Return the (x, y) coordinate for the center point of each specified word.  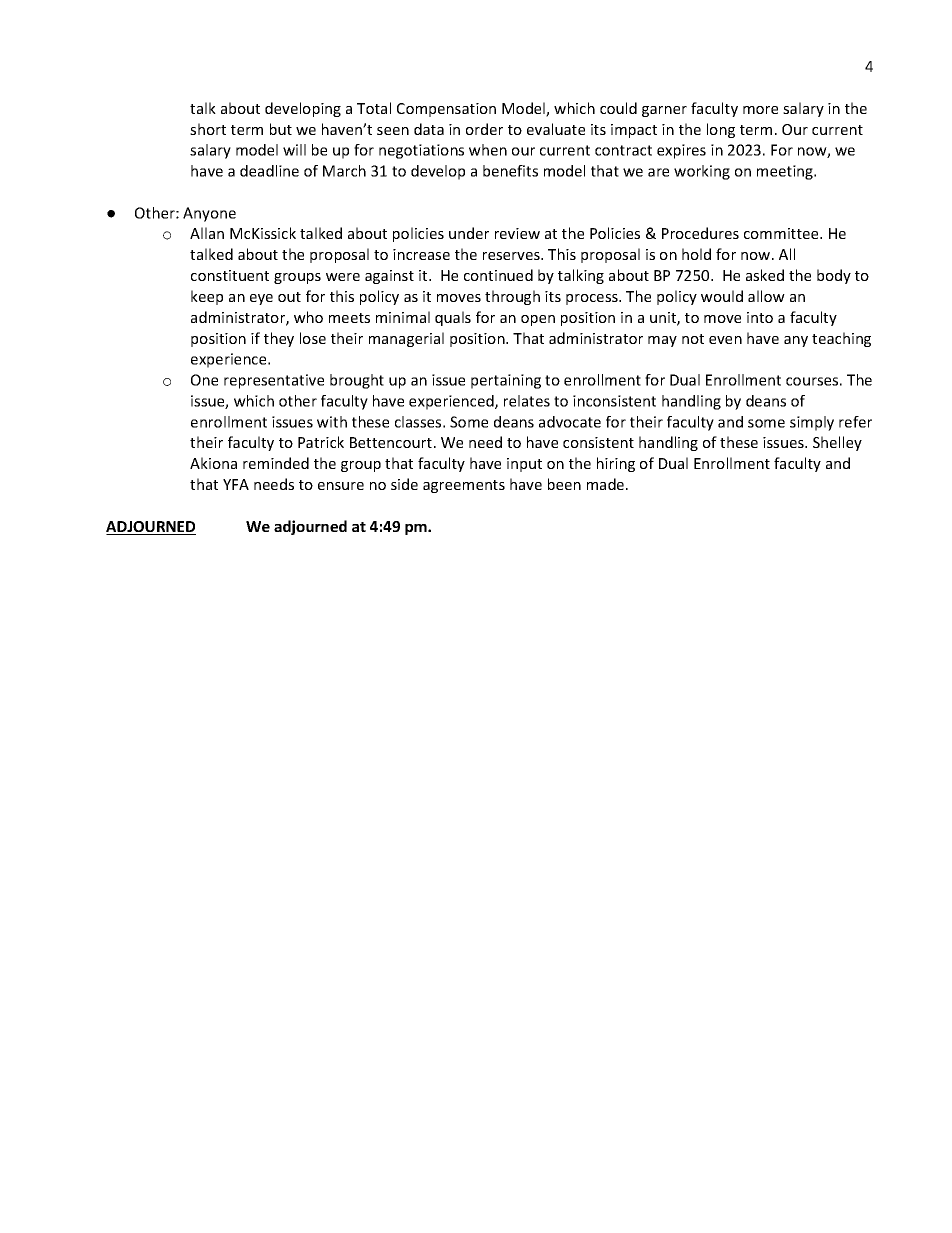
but (281, 129)
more (760, 110)
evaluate (556, 129)
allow (766, 296)
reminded (276, 463)
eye (261, 299)
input (524, 465)
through (512, 297)
